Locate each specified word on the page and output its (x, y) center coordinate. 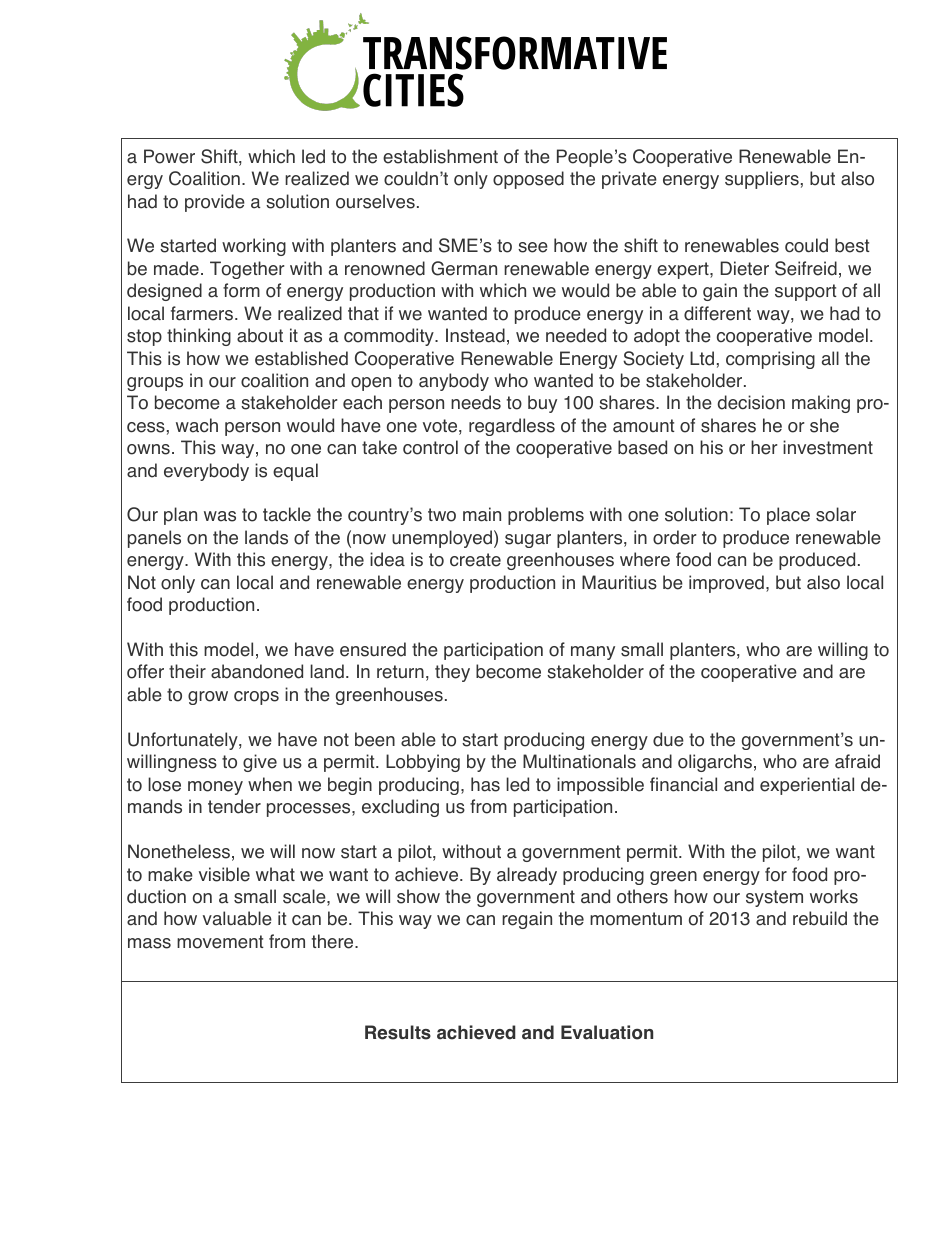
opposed (528, 180)
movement (220, 942)
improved (726, 584)
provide (215, 203)
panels (154, 539)
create (475, 560)
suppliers (762, 180)
